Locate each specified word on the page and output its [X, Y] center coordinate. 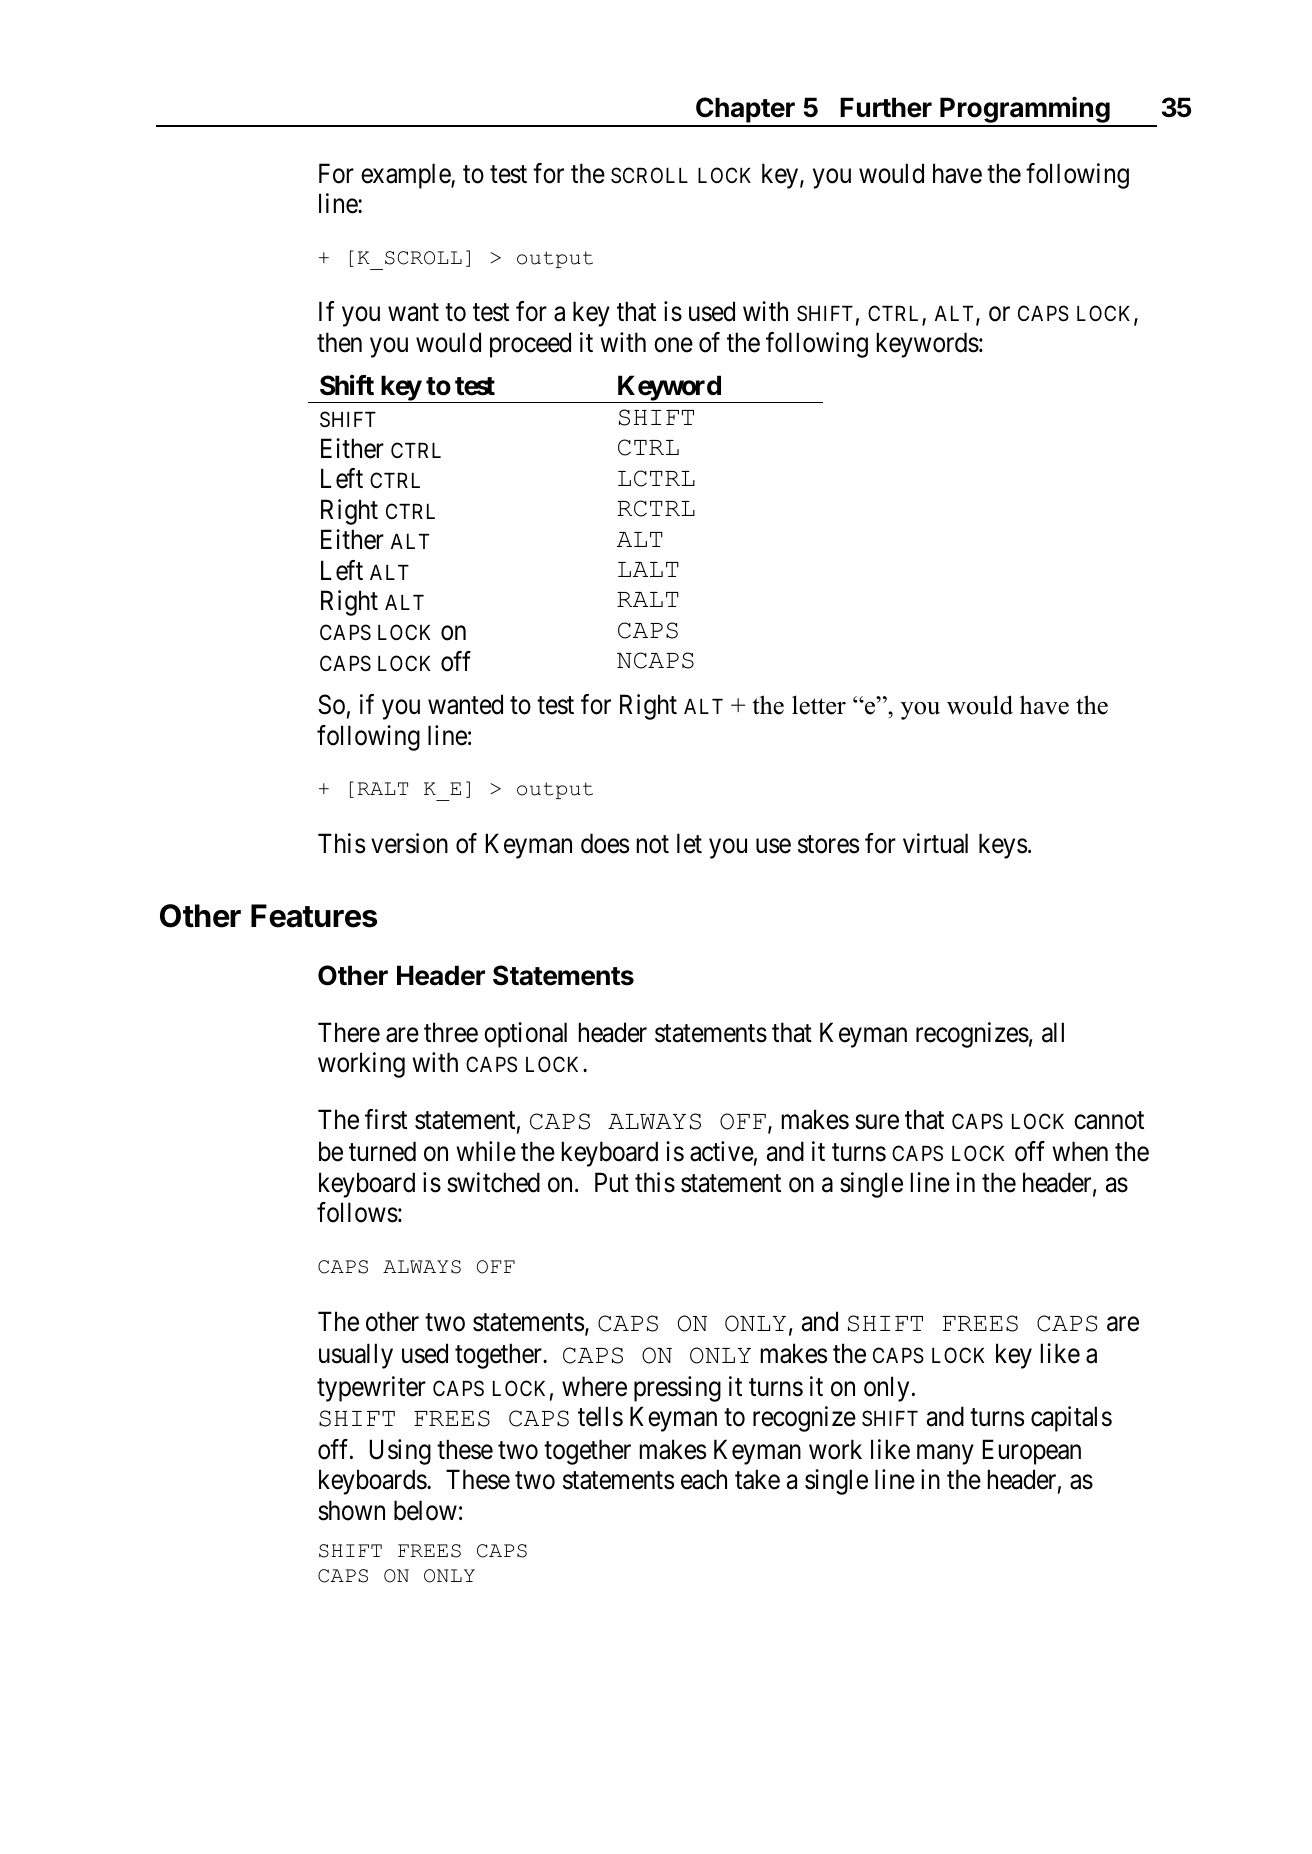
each [704, 1479]
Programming [1025, 111]
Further [886, 107]
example [406, 176]
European [1032, 1452]
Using [400, 1452]
